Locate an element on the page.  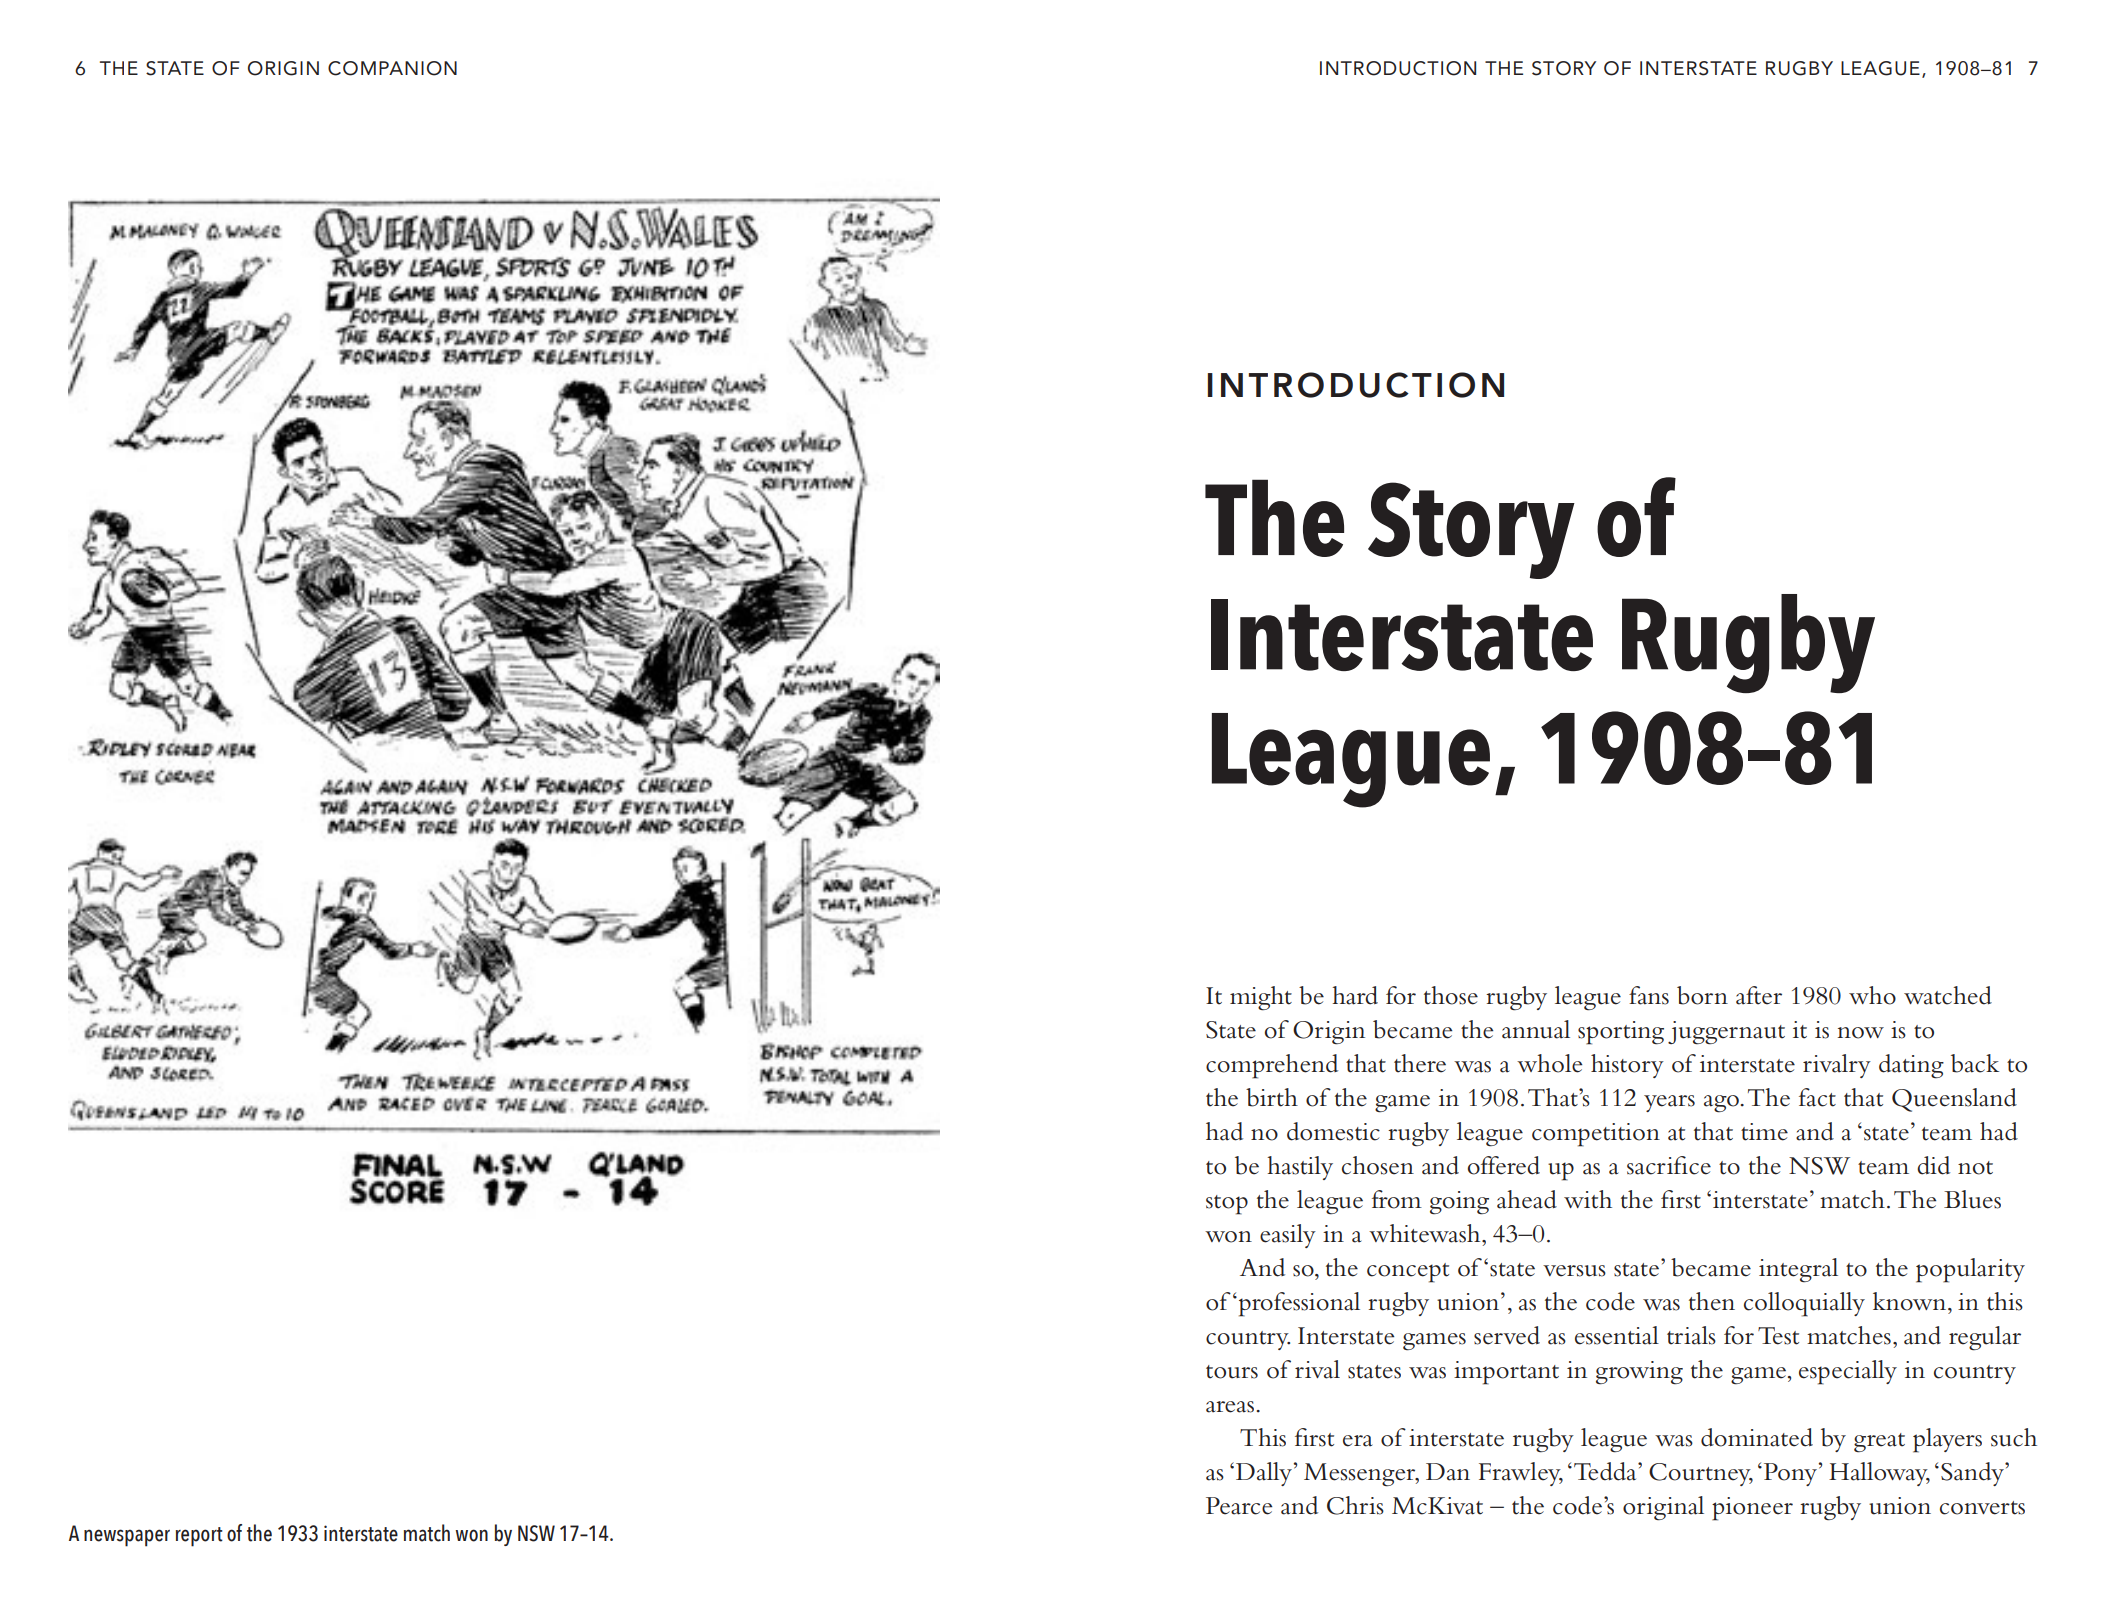
birth is located at coordinates (1272, 1097).
